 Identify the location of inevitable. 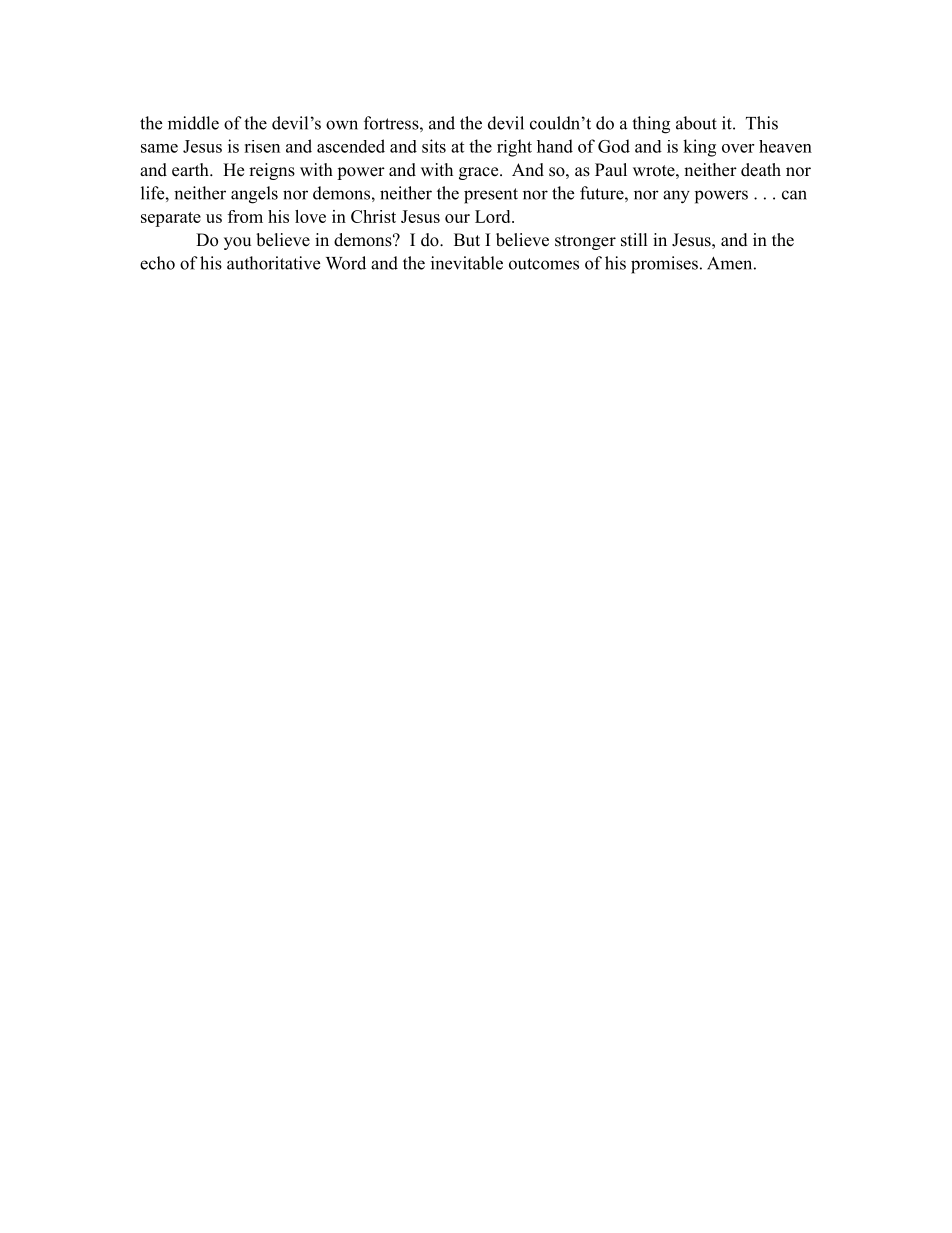
(467, 263).
